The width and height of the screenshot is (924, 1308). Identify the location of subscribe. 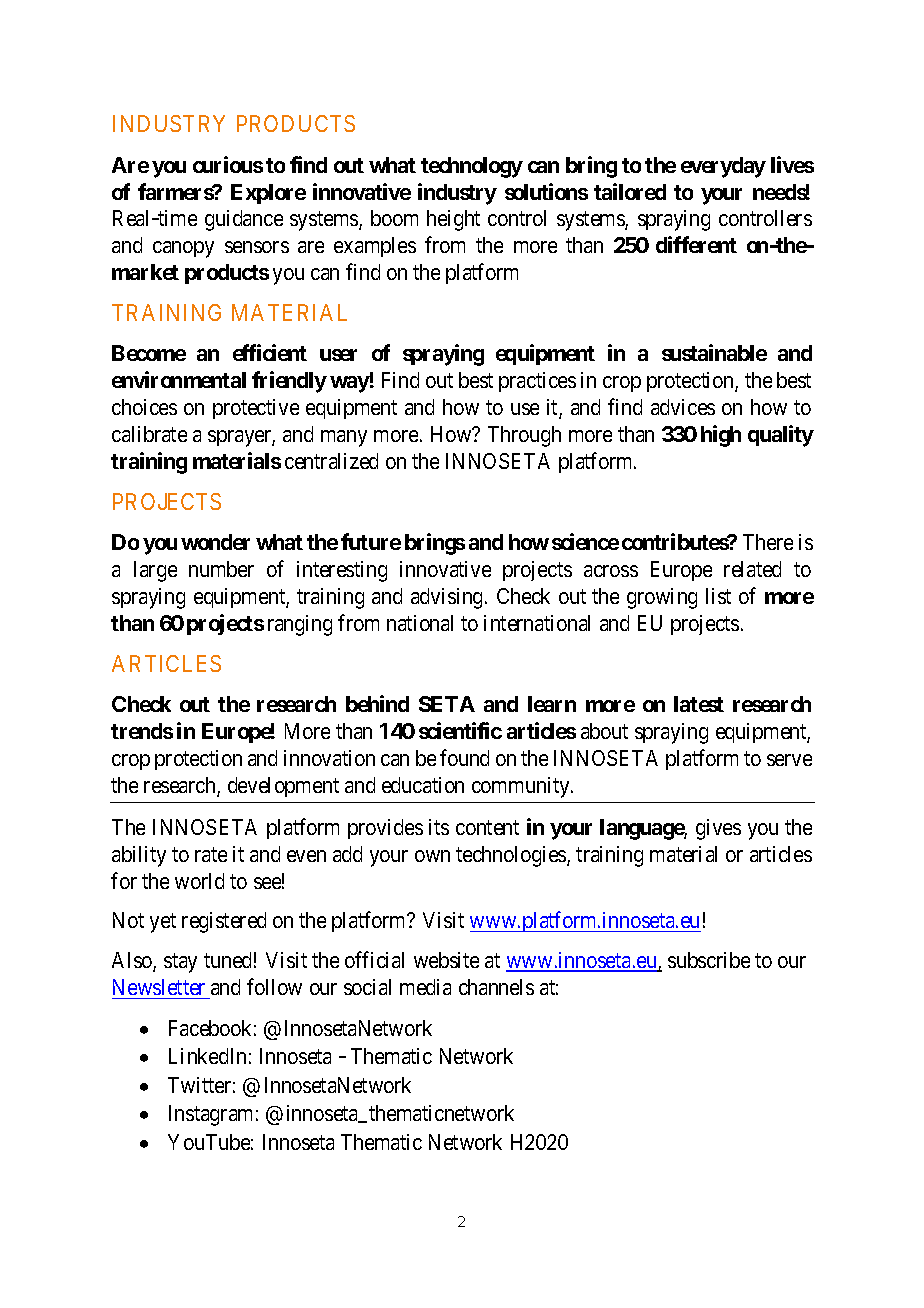
(709, 960).
